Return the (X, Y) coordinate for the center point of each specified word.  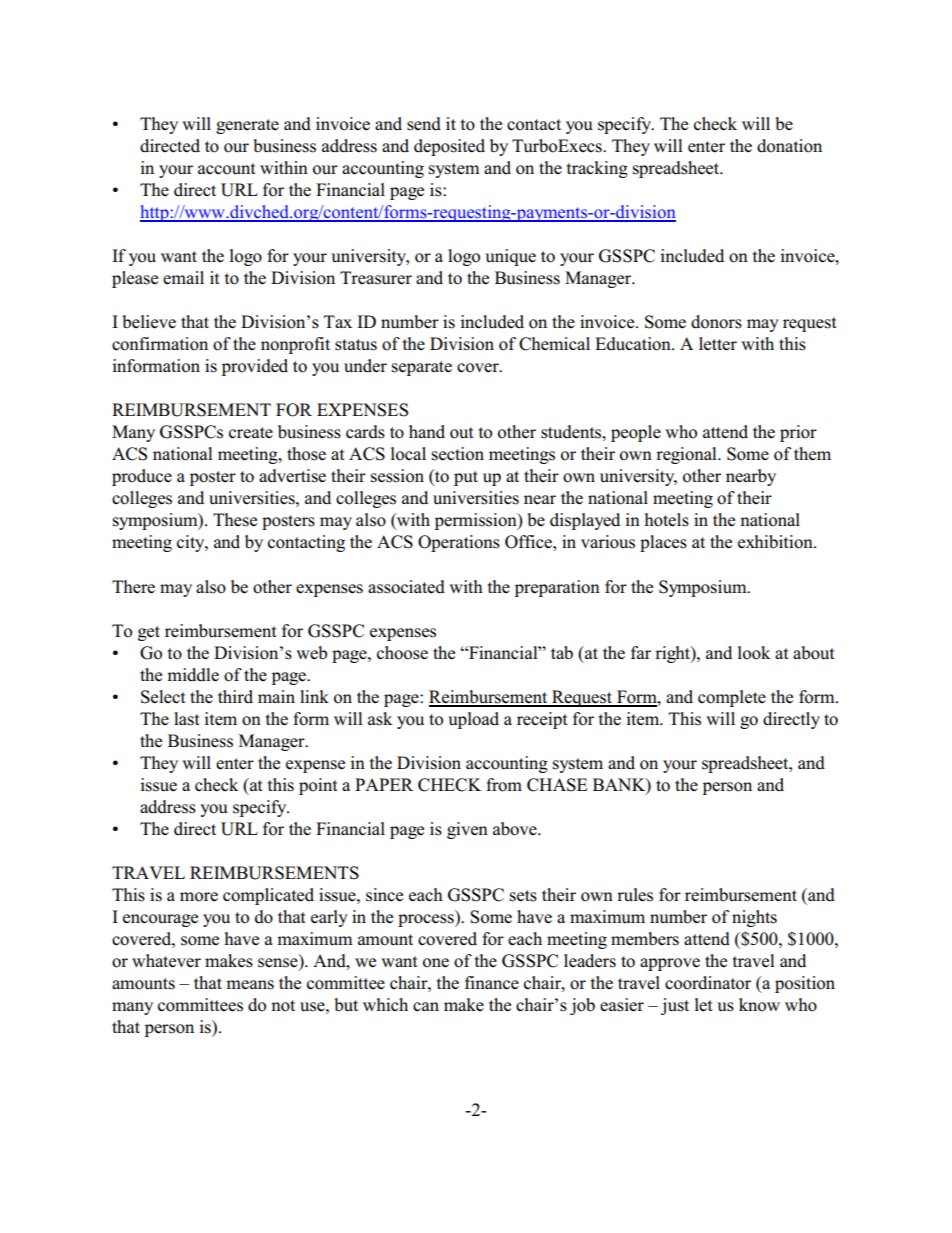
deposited (449, 147)
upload (473, 720)
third (235, 697)
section (458, 454)
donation (789, 146)
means (250, 985)
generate (247, 126)
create (251, 433)
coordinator (708, 983)
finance (492, 983)
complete (732, 698)
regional (687, 455)
